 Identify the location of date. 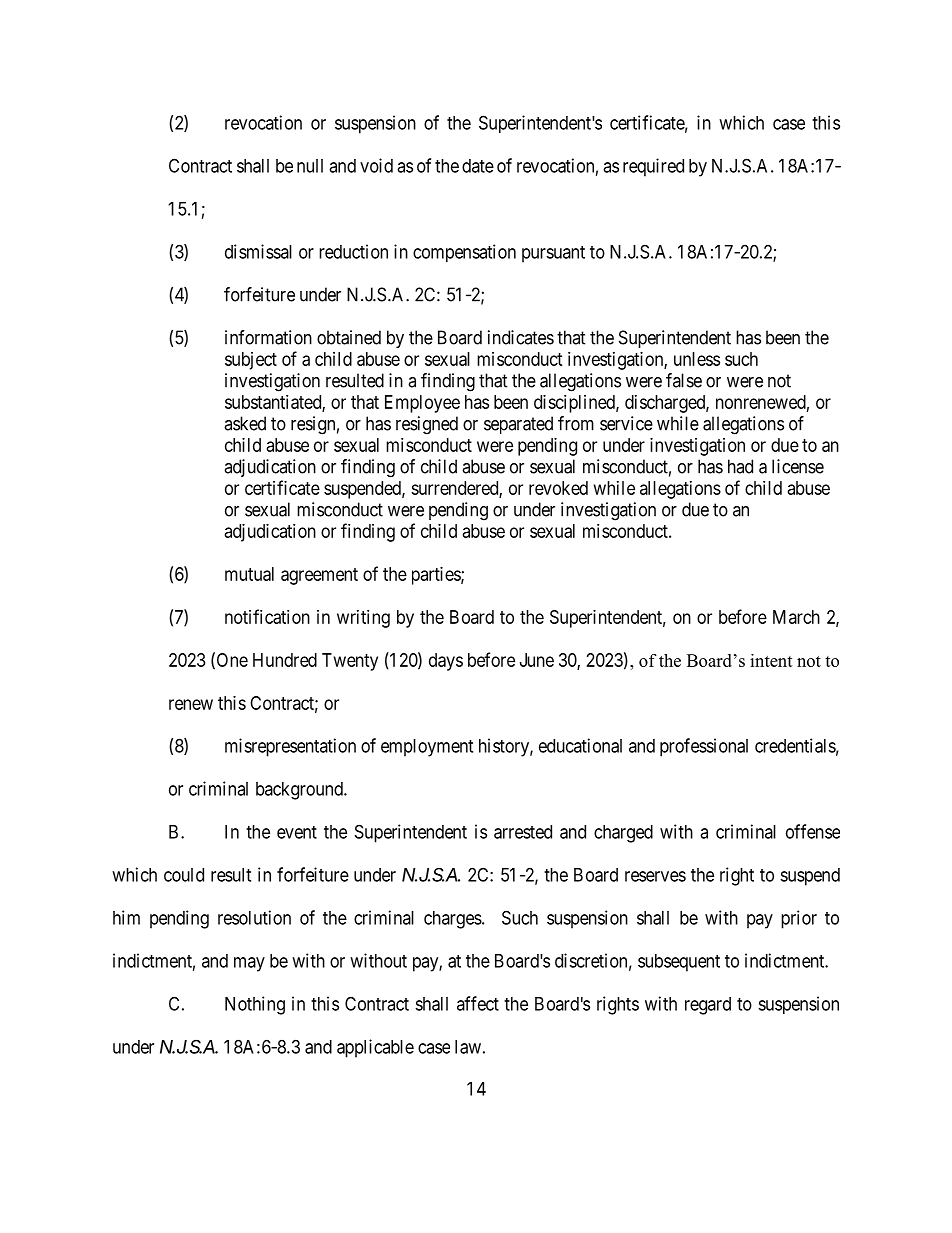
(478, 166).
